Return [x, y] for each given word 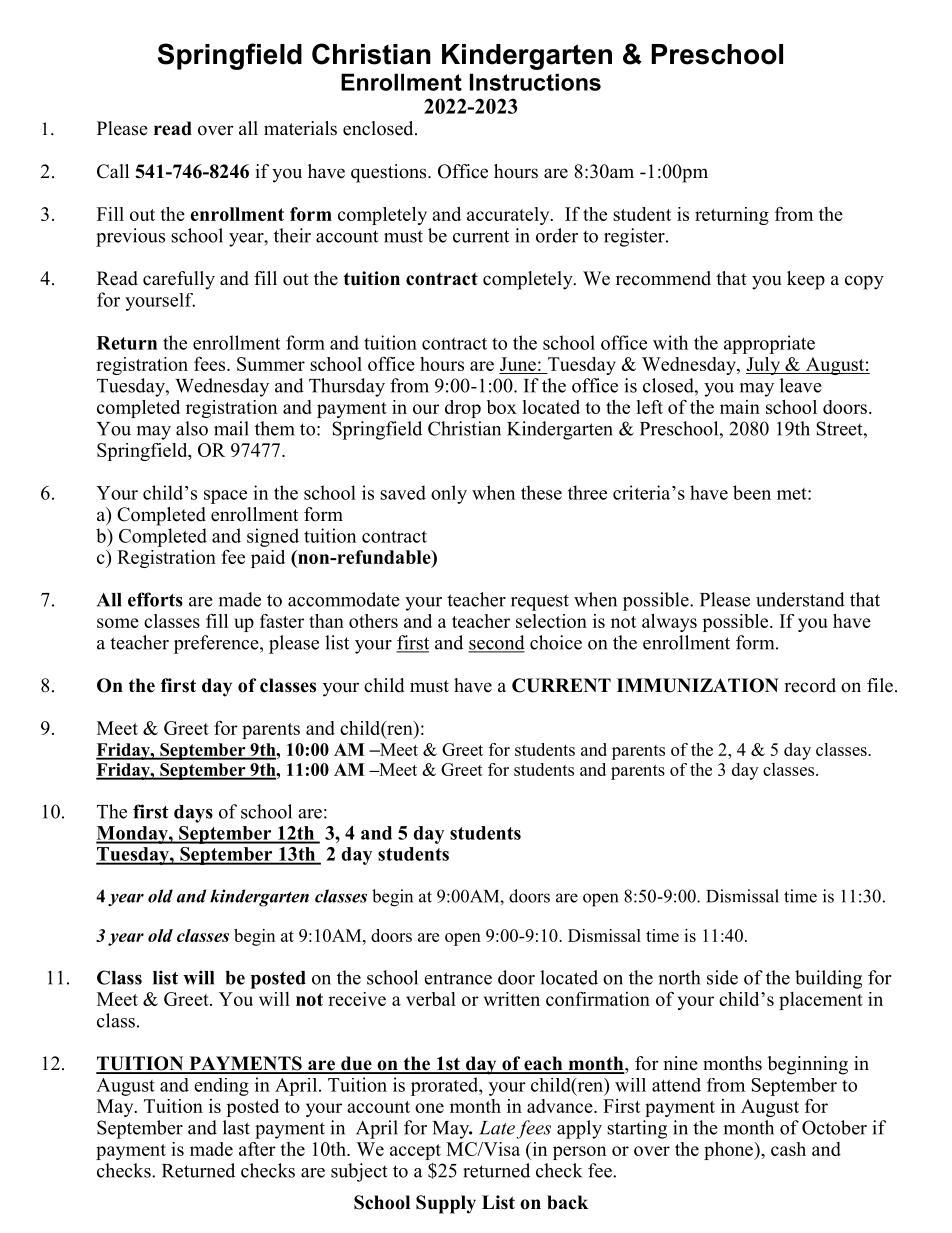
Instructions [535, 82]
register [635, 237]
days [193, 814]
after [257, 1149]
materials [300, 128]
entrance [458, 978]
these [541, 492]
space [225, 497]
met [793, 494]
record [810, 685]
